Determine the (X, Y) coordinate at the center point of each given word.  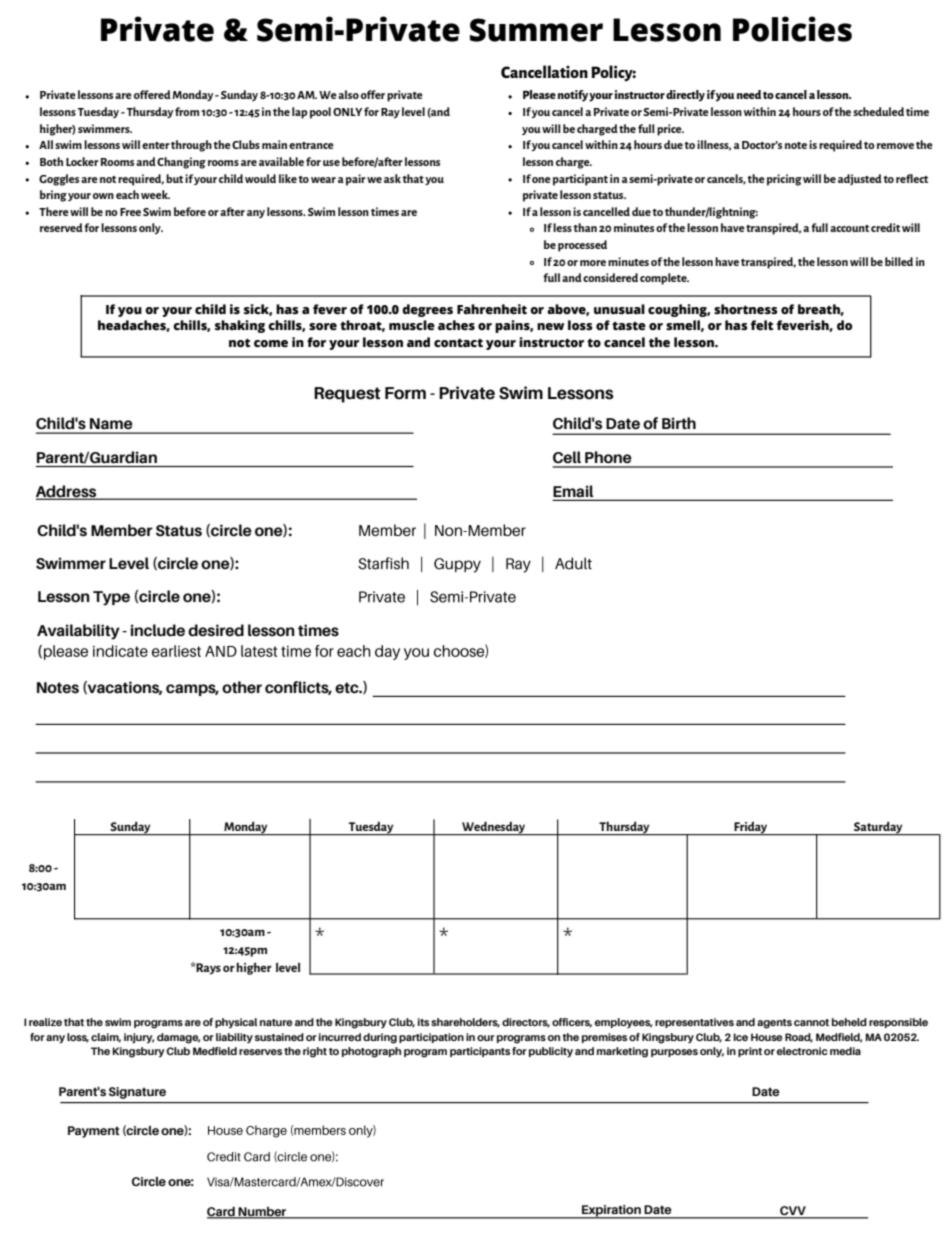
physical (236, 1023)
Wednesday (494, 828)
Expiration (611, 1212)
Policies (792, 29)
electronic (802, 1051)
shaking (240, 326)
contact (458, 343)
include (158, 630)
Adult (573, 563)
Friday (751, 829)
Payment (94, 1132)
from (187, 111)
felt (762, 325)
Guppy (457, 565)
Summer (536, 30)
